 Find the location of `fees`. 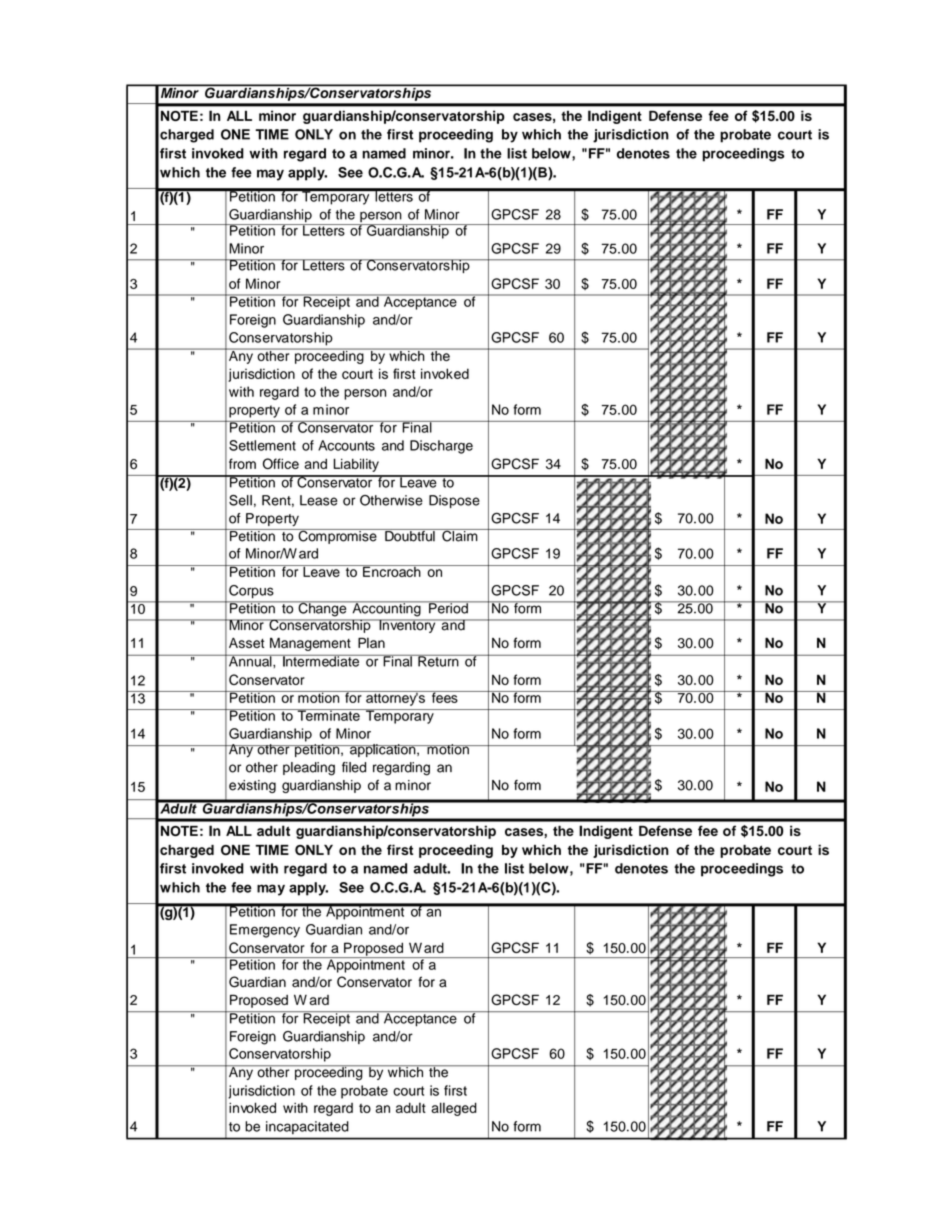

fees is located at coordinates (445, 697).
